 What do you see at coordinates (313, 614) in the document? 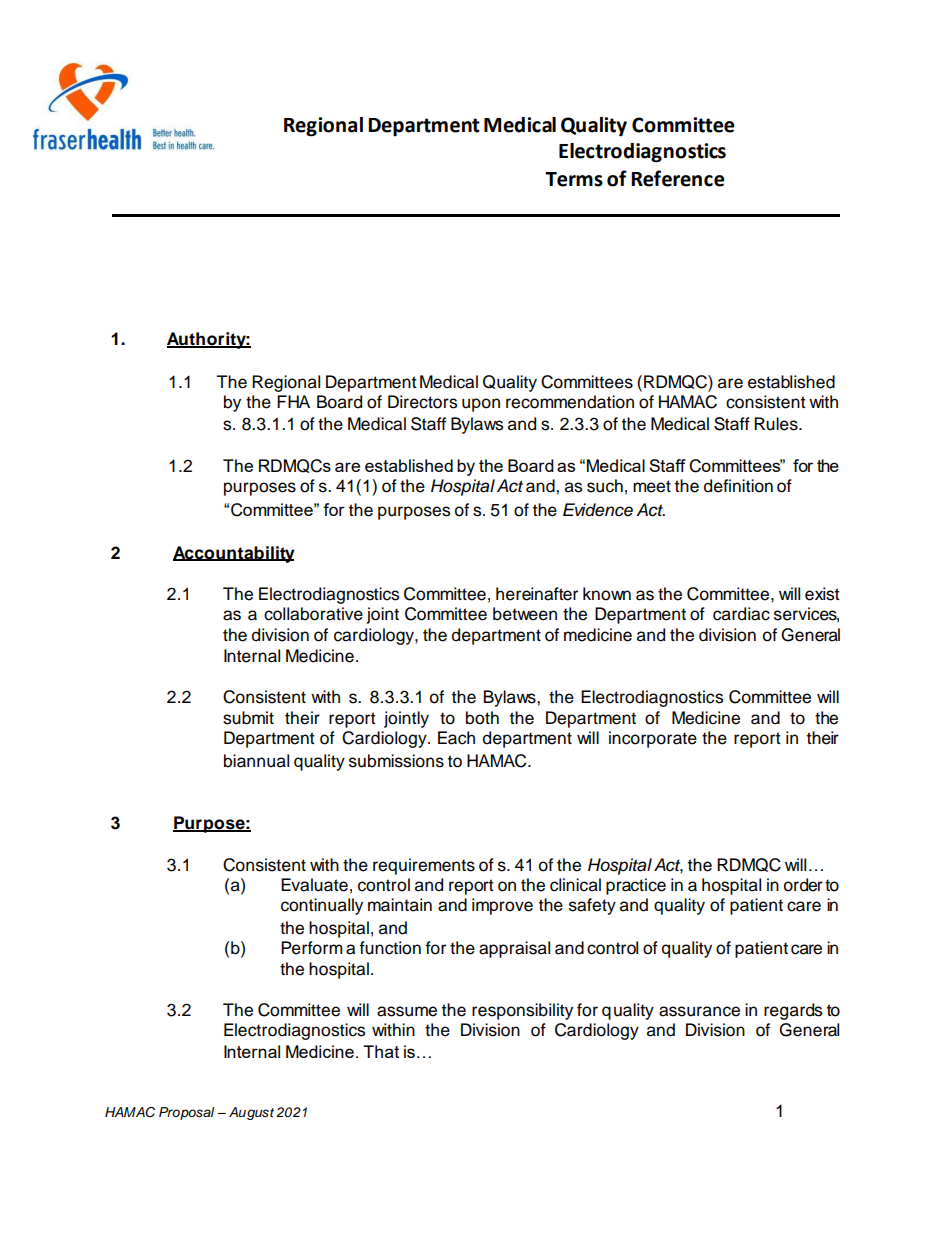
I see `collaborative` at bounding box center [313, 614].
